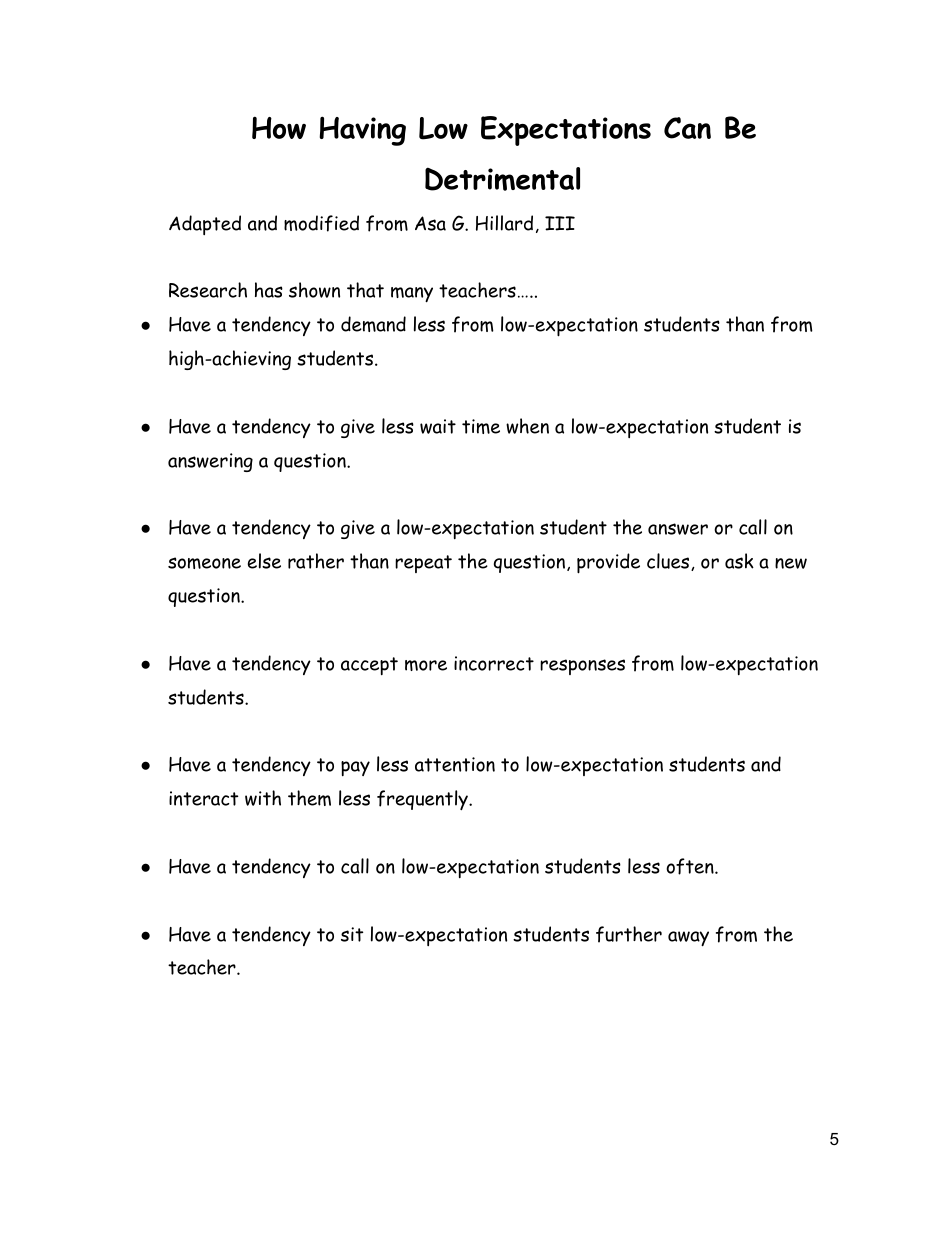  I want to click on else, so click(264, 561).
